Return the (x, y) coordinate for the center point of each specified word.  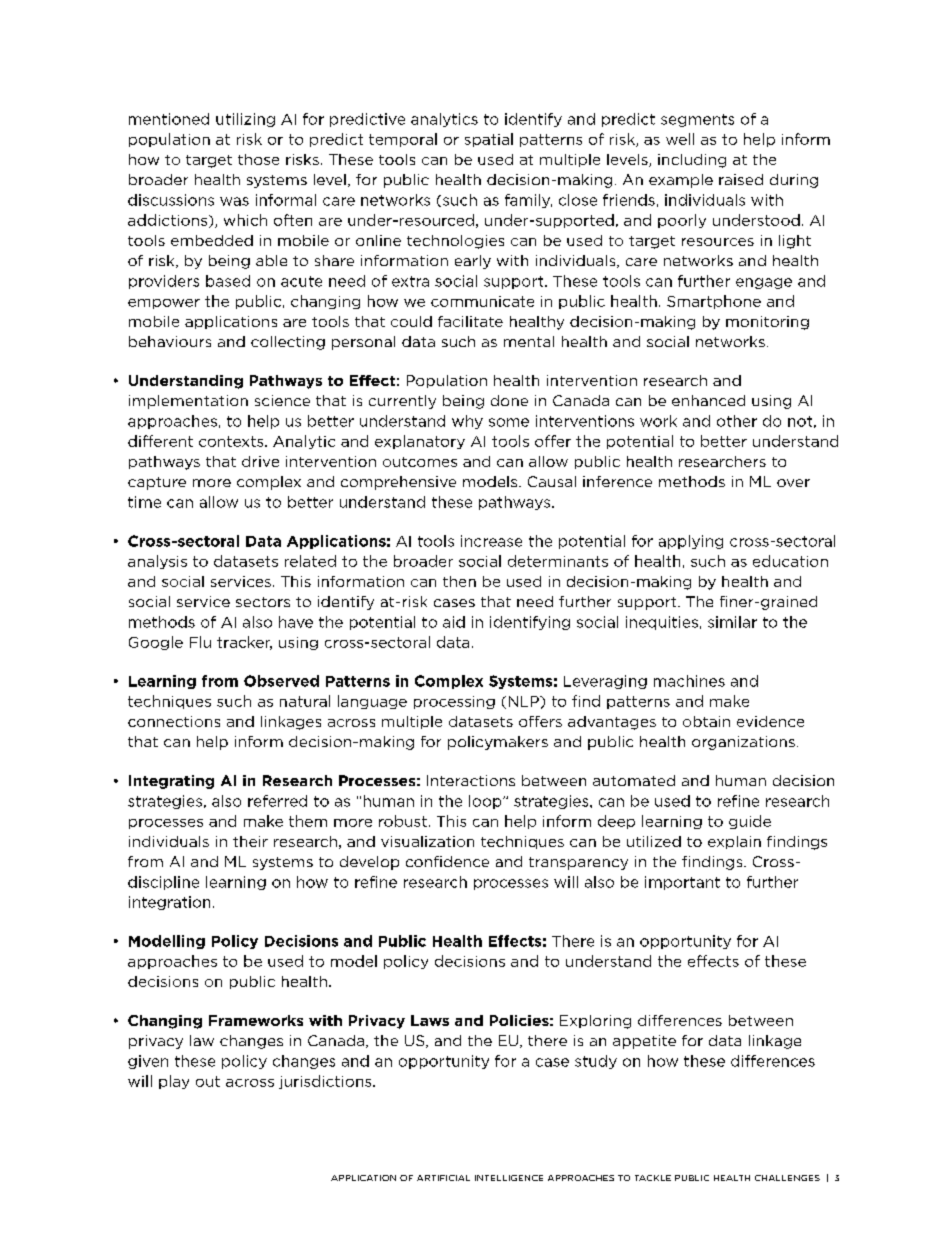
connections (174, 721)
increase (491, 541)
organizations (743, 743)
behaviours (170, 341)
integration (169, 903)
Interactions (471, 780)
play (174, 1082)
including (692, 161)
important (682, 883)
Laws (430, 1020)
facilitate (470, 321)
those (258, 159)
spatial (489, 140)
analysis (157, 562)
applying (691, 542)
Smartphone (714, 302)
